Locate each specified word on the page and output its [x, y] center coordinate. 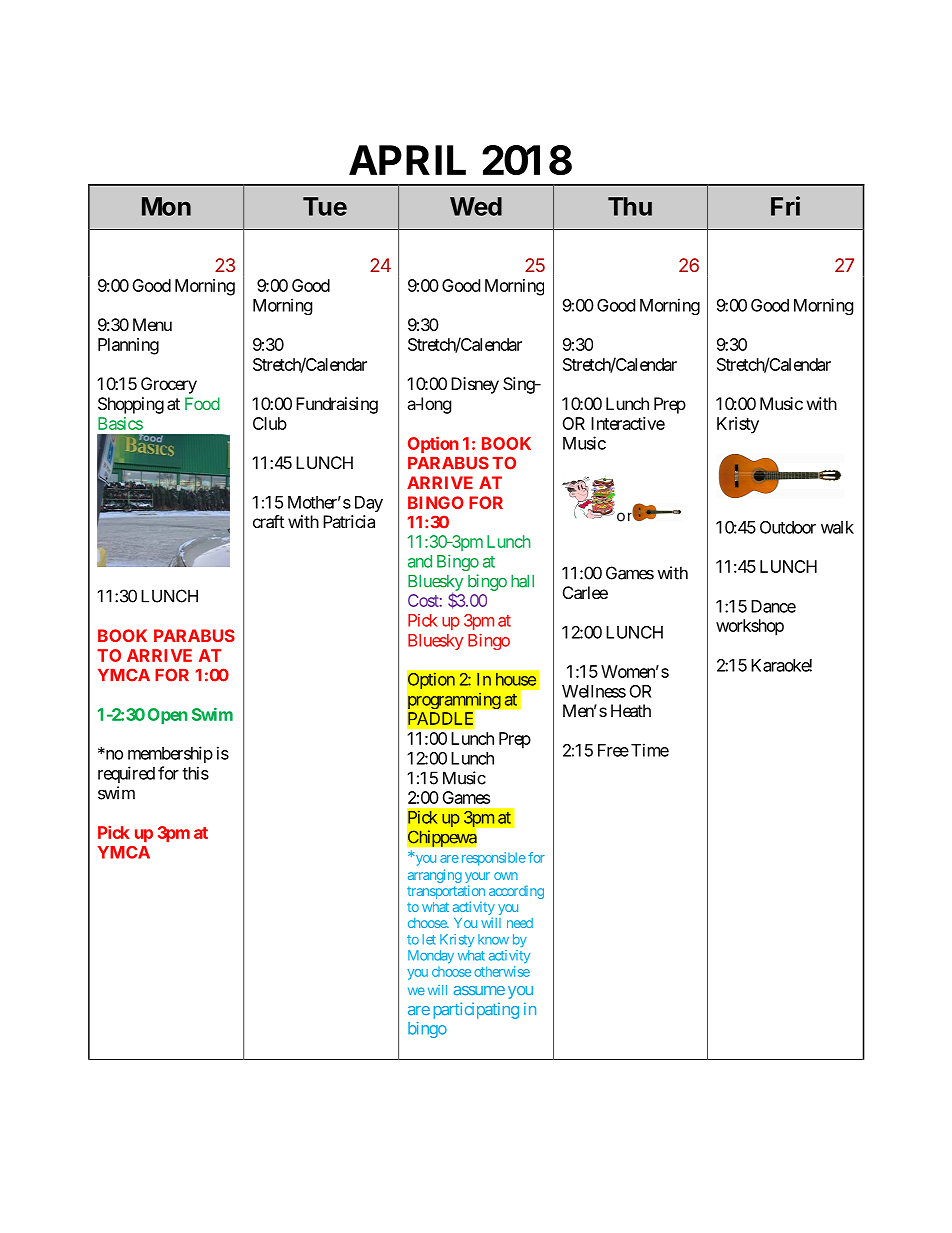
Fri [785, 206]
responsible [492, 859]
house [516, 679]
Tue [325, 206]
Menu [152, 324]
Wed [476, 206]
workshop [750, 627]
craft [268, 521]
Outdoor [788, 527]
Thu [630, 206]
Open [168, 716]
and [420, 561]
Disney [475, 385]
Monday [431, 957]
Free [613, 750]
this [195, 773]
